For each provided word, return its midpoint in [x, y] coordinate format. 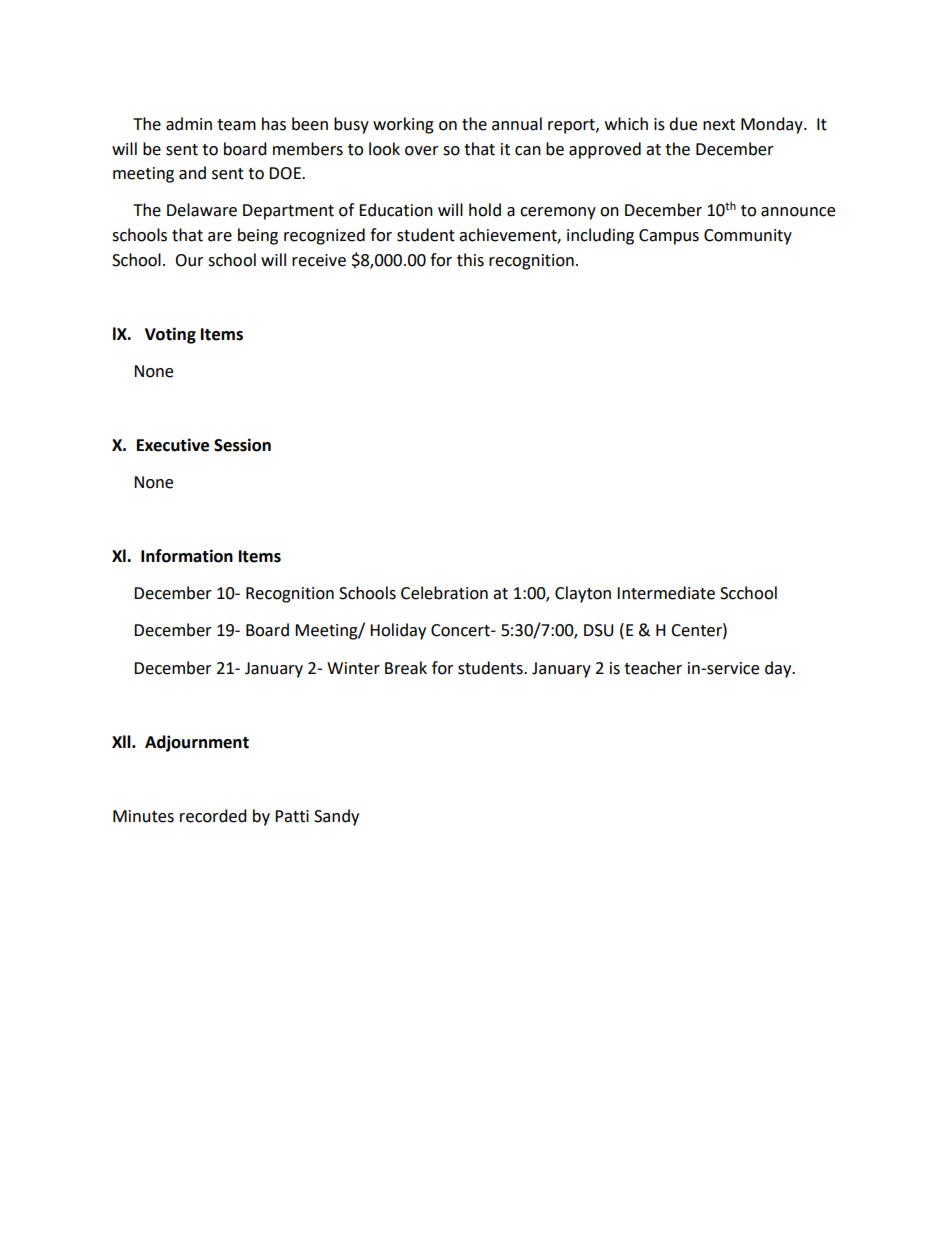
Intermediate [666, 593]
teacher [653, 668]
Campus [669, 237]
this [470, 260]
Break [406, 668]
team [236, 125]
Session [242, 445]
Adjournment [197, 743]
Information [187, 556]
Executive [173, 445]
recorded [213, 816]
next [719, 125]
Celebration [444, 593]
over [422, 151]
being [258, 236]
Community [748, 237]
